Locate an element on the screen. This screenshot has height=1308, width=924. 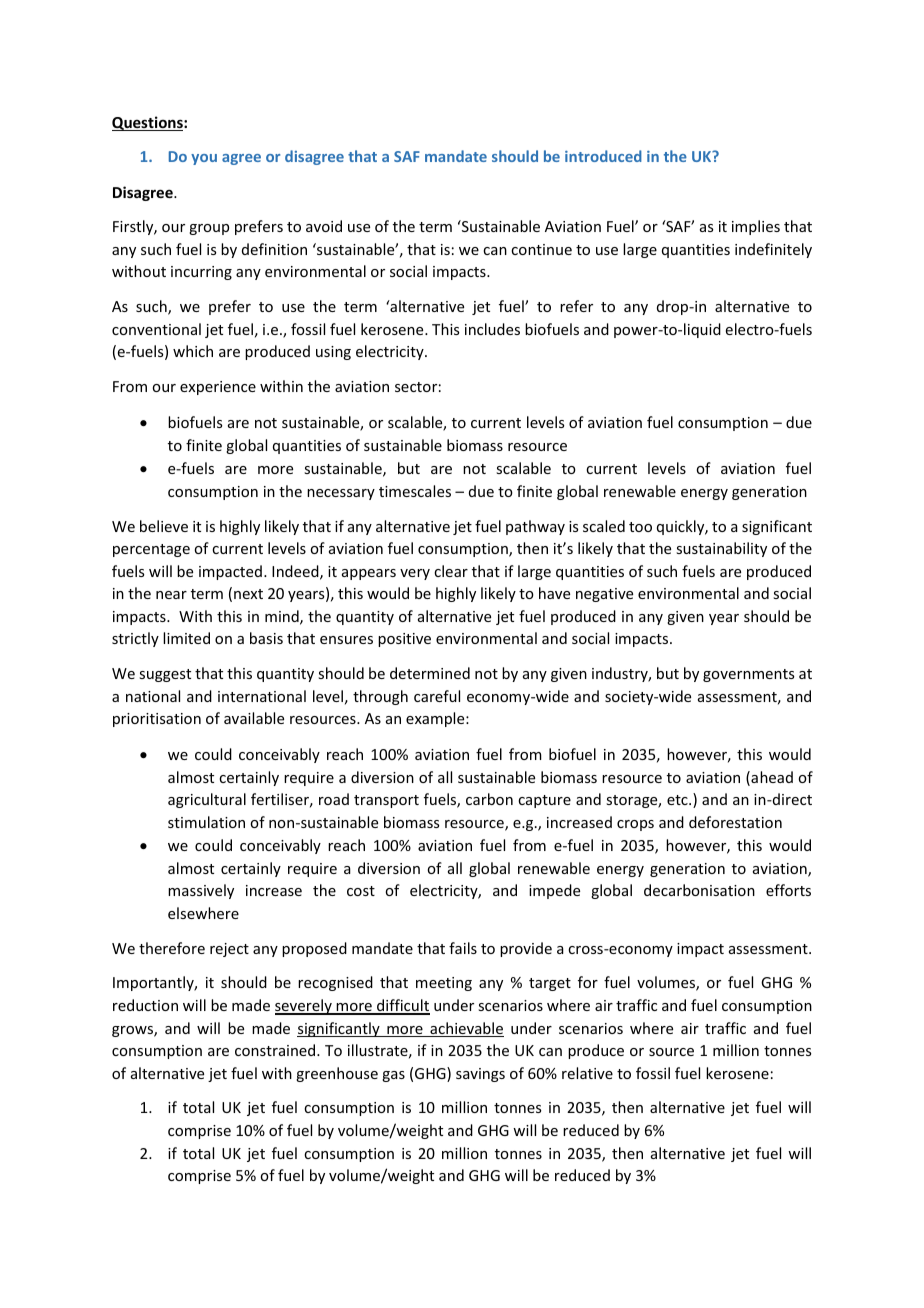
believe is located at coordinates (164, 526).
